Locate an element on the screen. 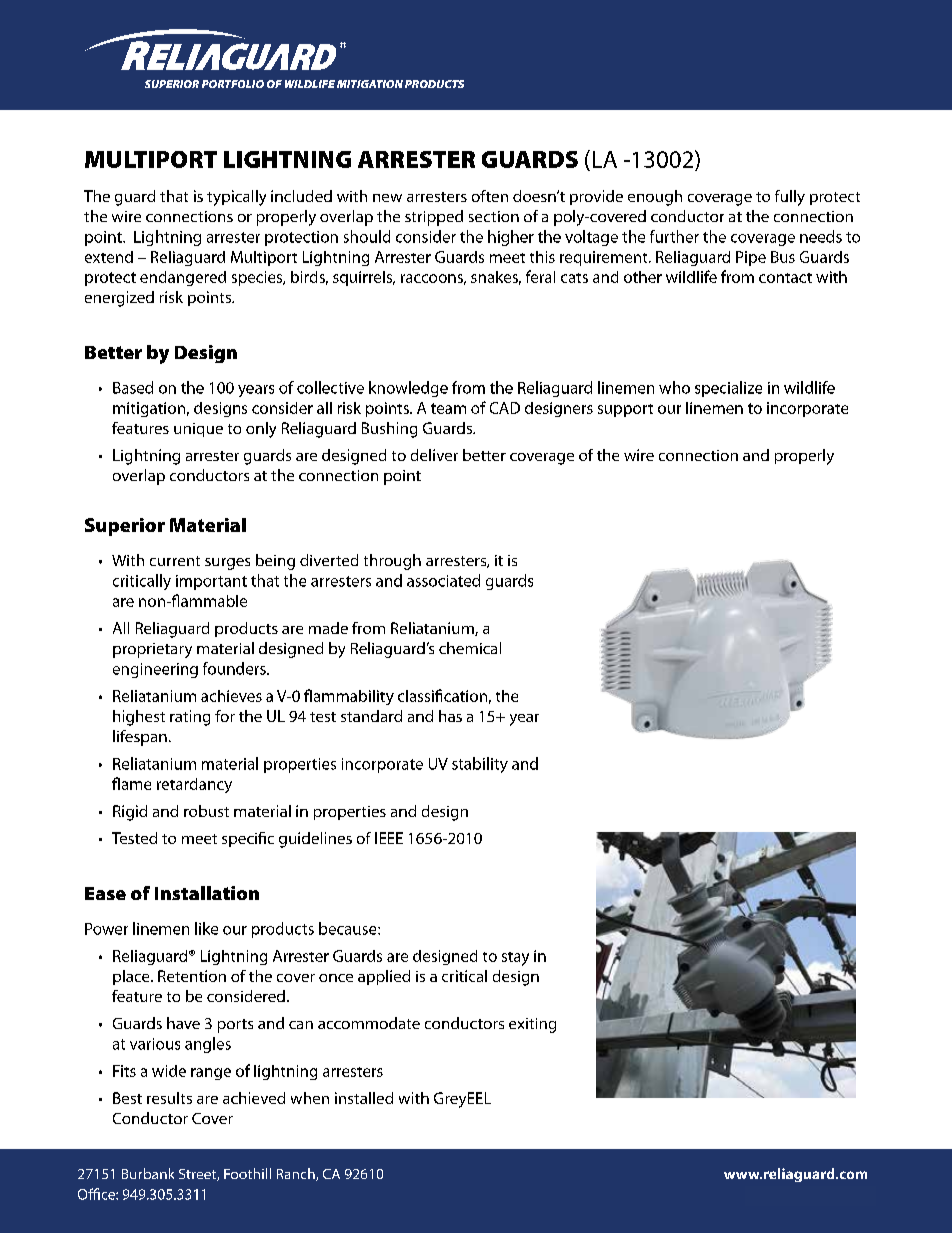 The height and width of the screenshot is (1233, 952). current is located at coordinates (175, 561).
